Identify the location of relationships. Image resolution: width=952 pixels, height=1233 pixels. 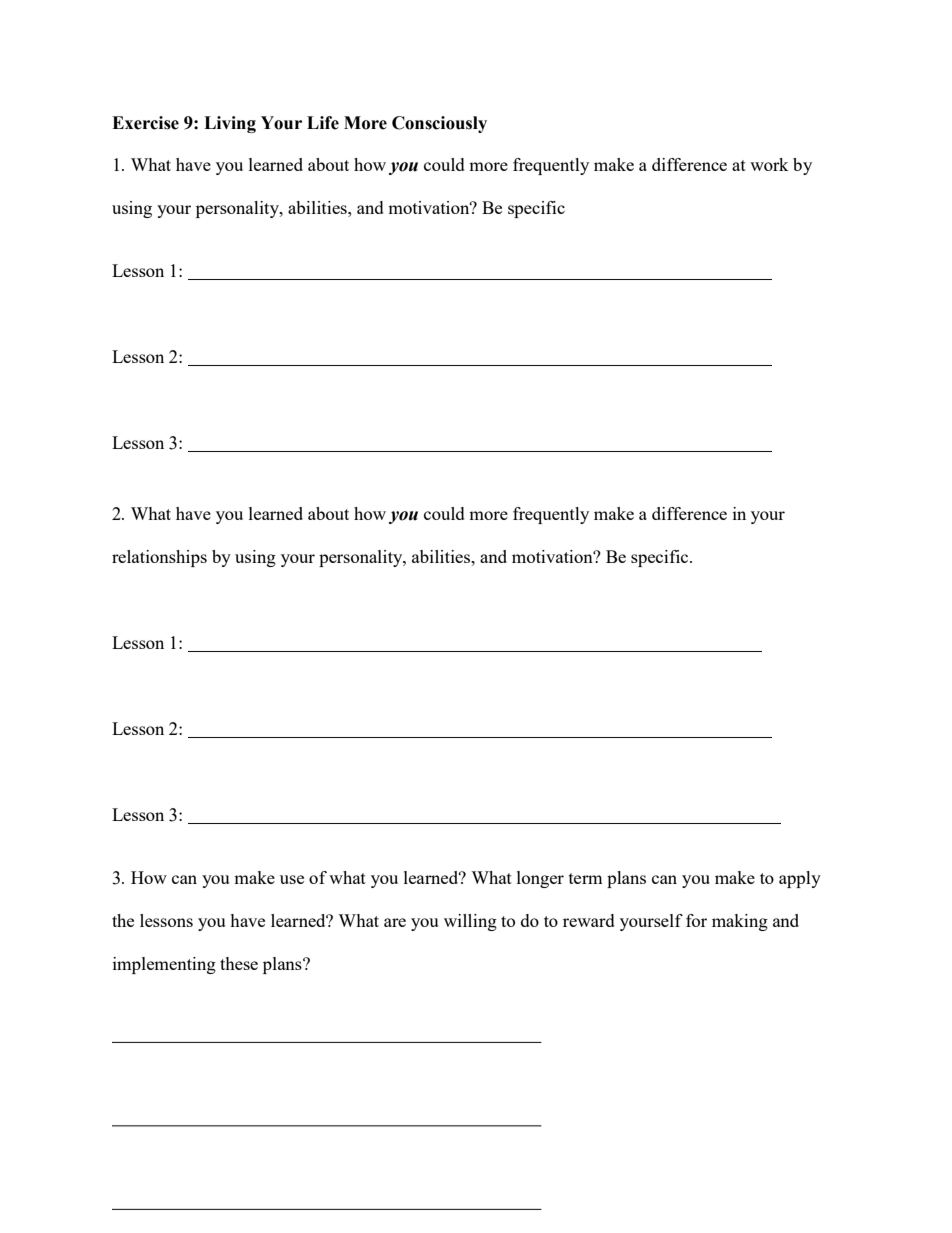
(159, 558).
